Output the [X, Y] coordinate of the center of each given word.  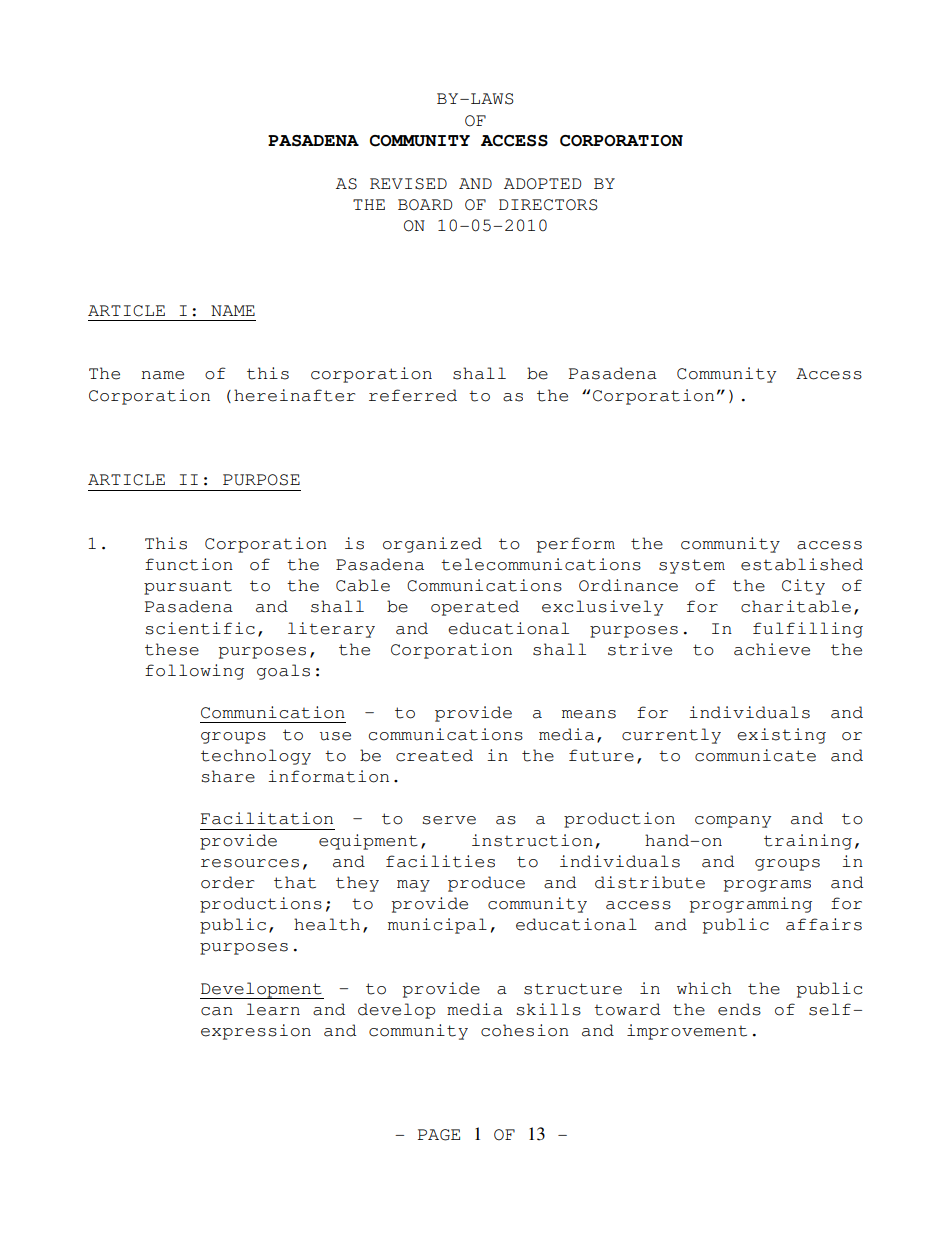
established [802, 564]
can [217, 1011]
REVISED [408, 184]
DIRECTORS [548, 205]
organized [432, 545]
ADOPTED [542, 184]
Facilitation [267, 818]
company [733, 822]
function [189, 564]
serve [449, 820]
